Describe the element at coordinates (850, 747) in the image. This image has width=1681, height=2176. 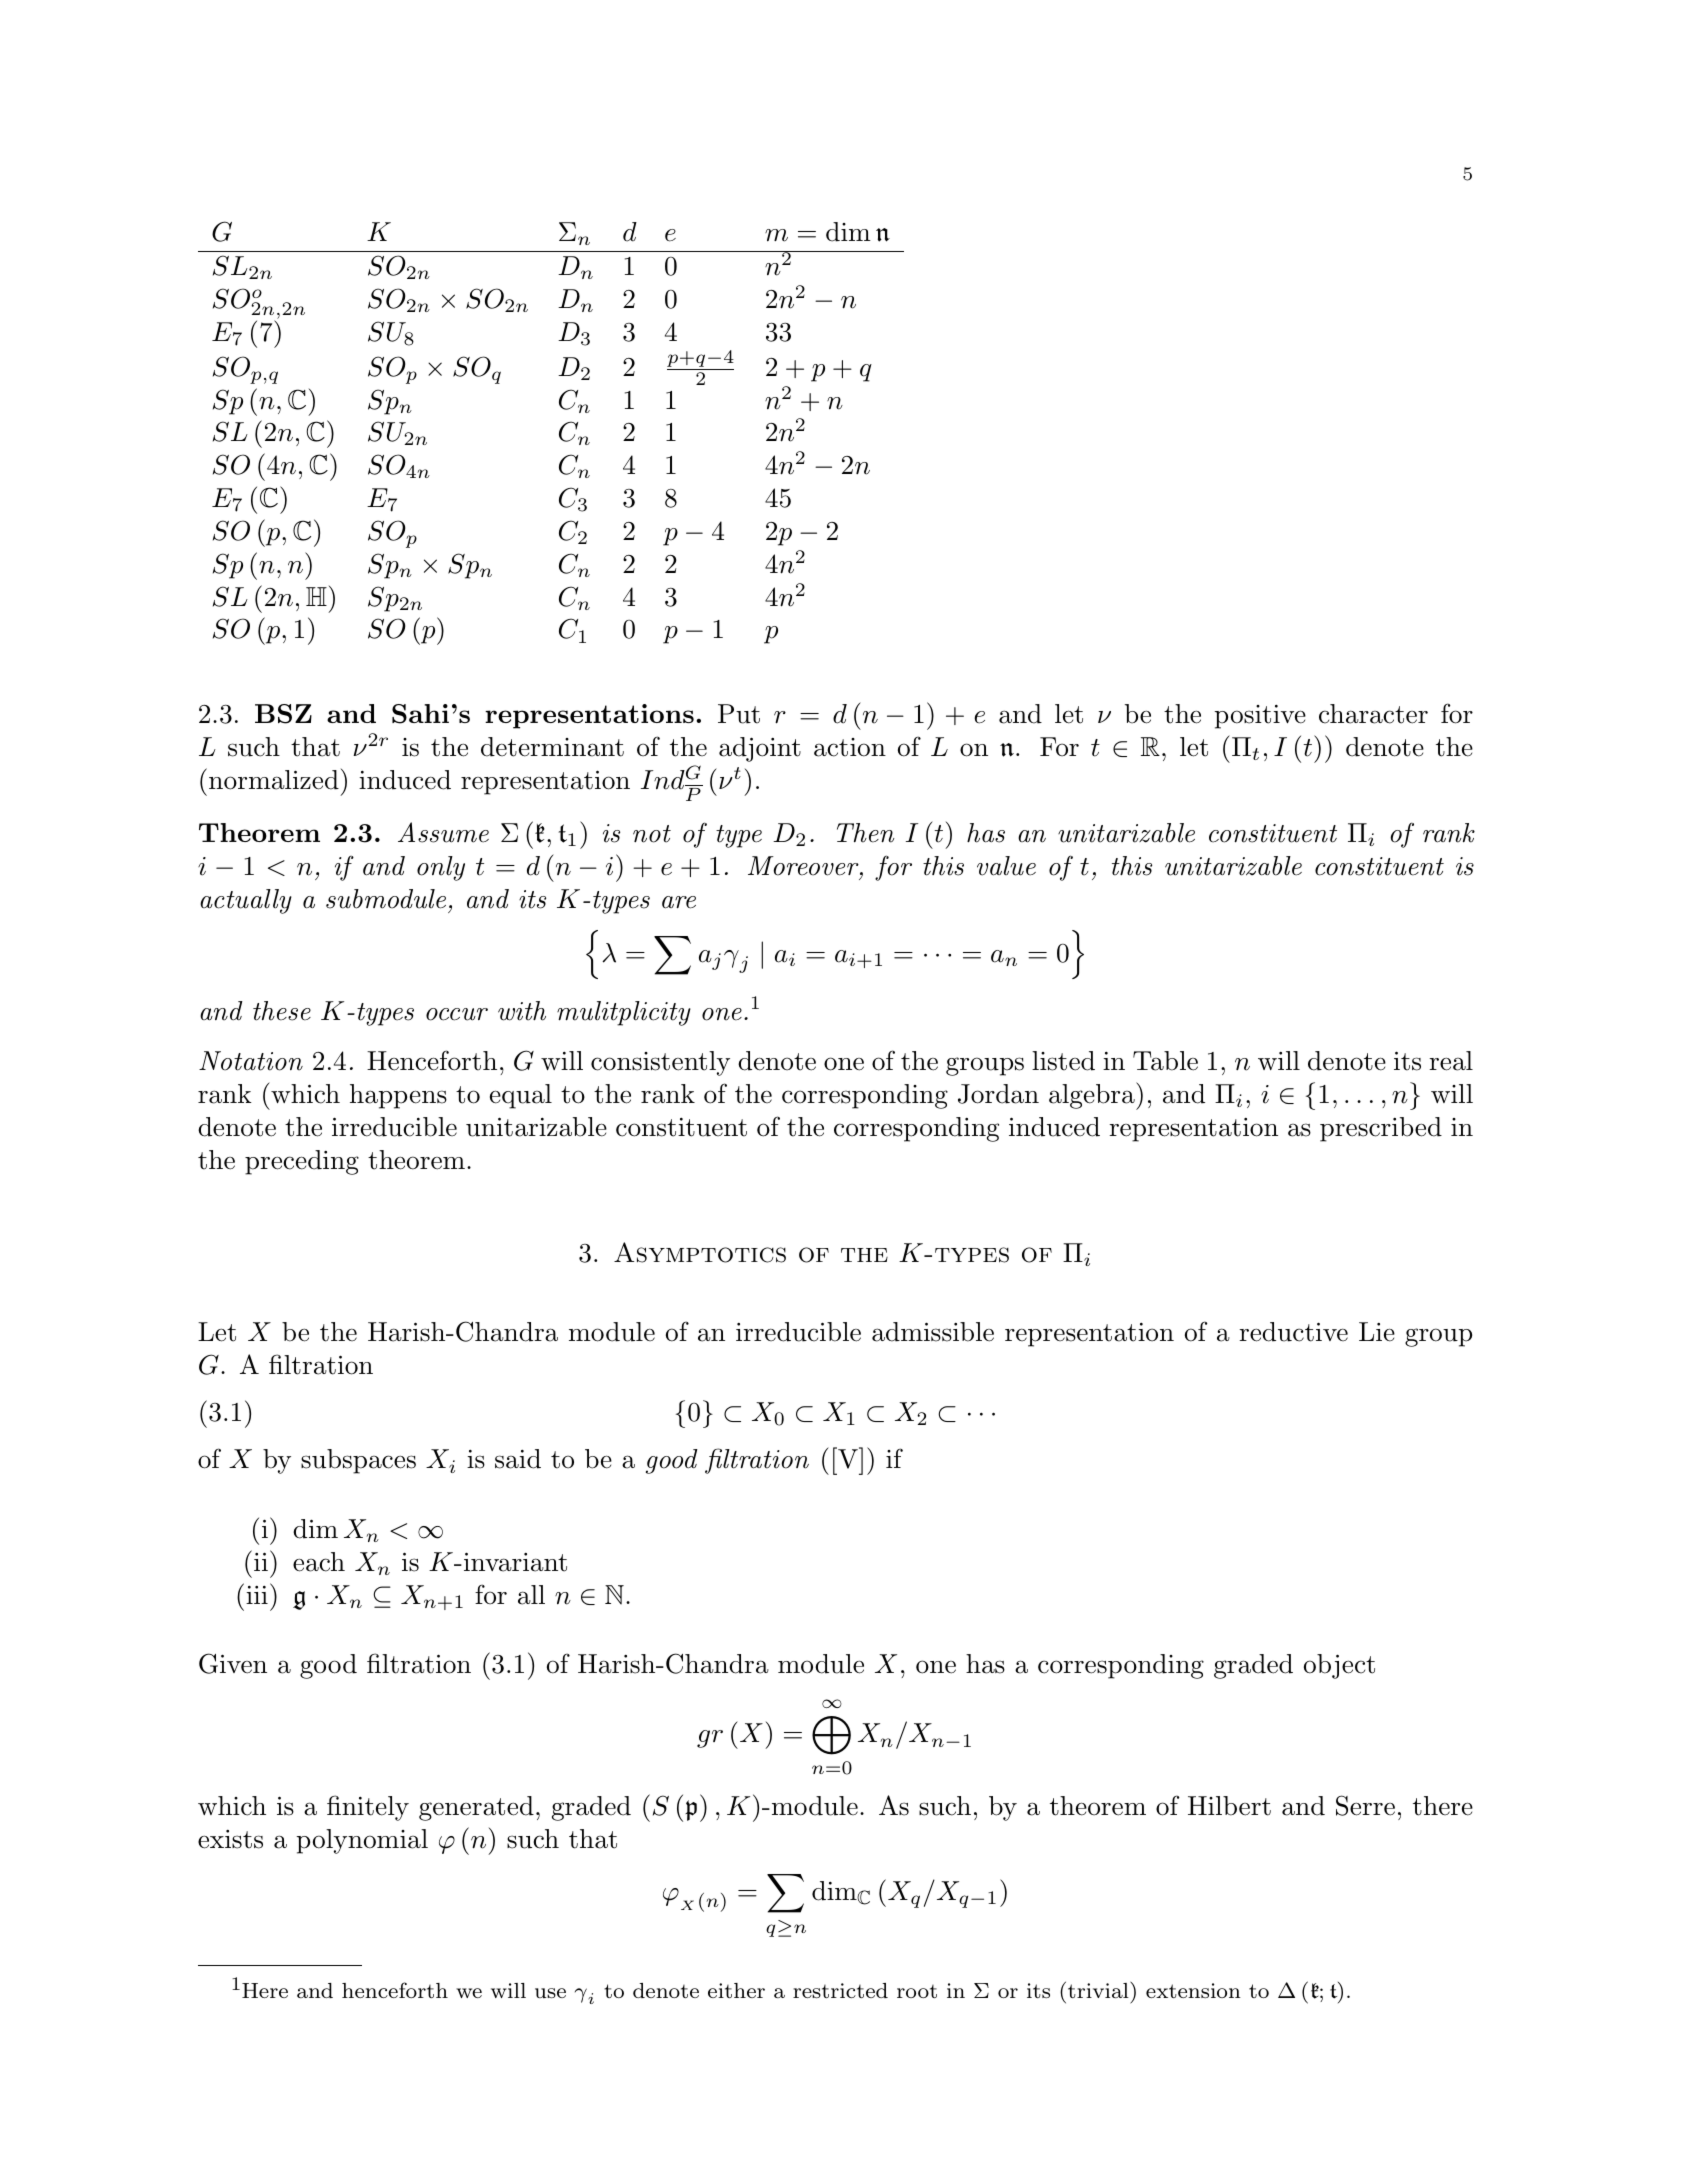
I see `action` at that location.
